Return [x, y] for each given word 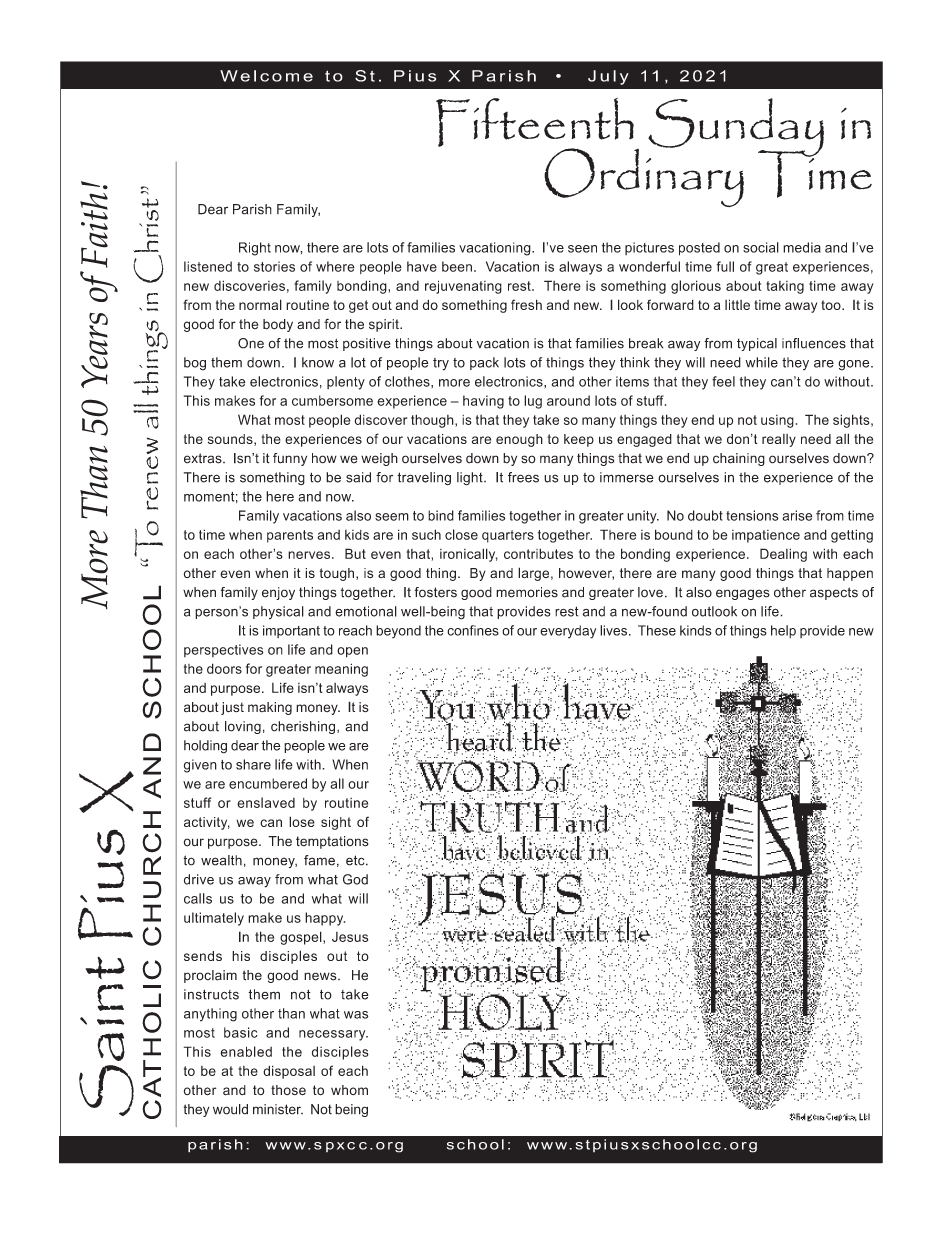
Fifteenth [535, 123]
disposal [289, 1072]
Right [255, 249]
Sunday [736, 128]
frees [523, 477]
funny [290, 459]
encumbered [268, 783]
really [779, 440]
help [783, 631]
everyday [568, 632]
